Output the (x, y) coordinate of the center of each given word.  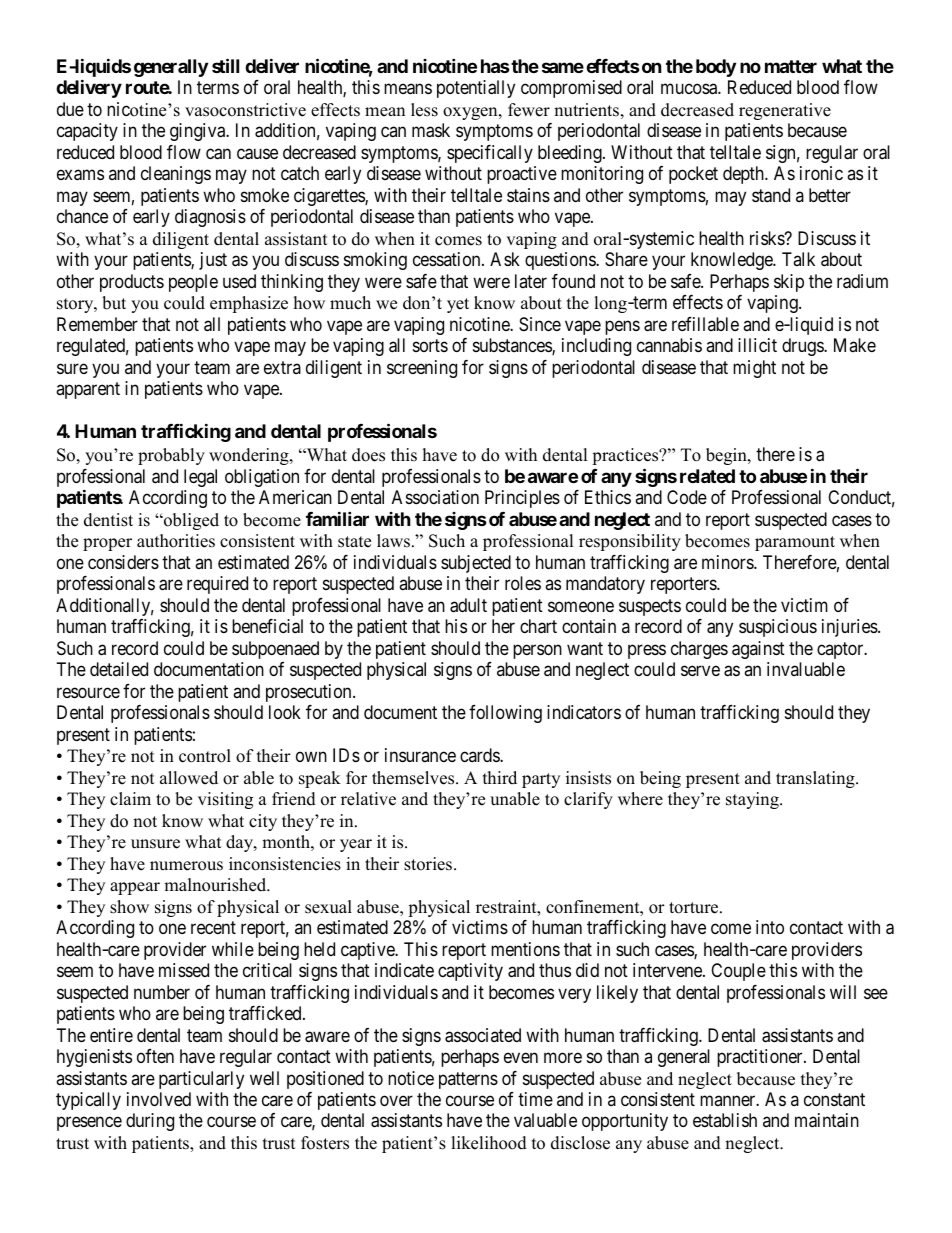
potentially (476, 89)
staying (753, 800)
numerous (186, 866)
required (217, 585)
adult (468, 605)
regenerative (785, 111)
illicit (757, 345)
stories (429, 864)
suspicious (778, 628)
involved (159, 1099)
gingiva (199, 132)
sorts (430, 345)
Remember (97, 324)
